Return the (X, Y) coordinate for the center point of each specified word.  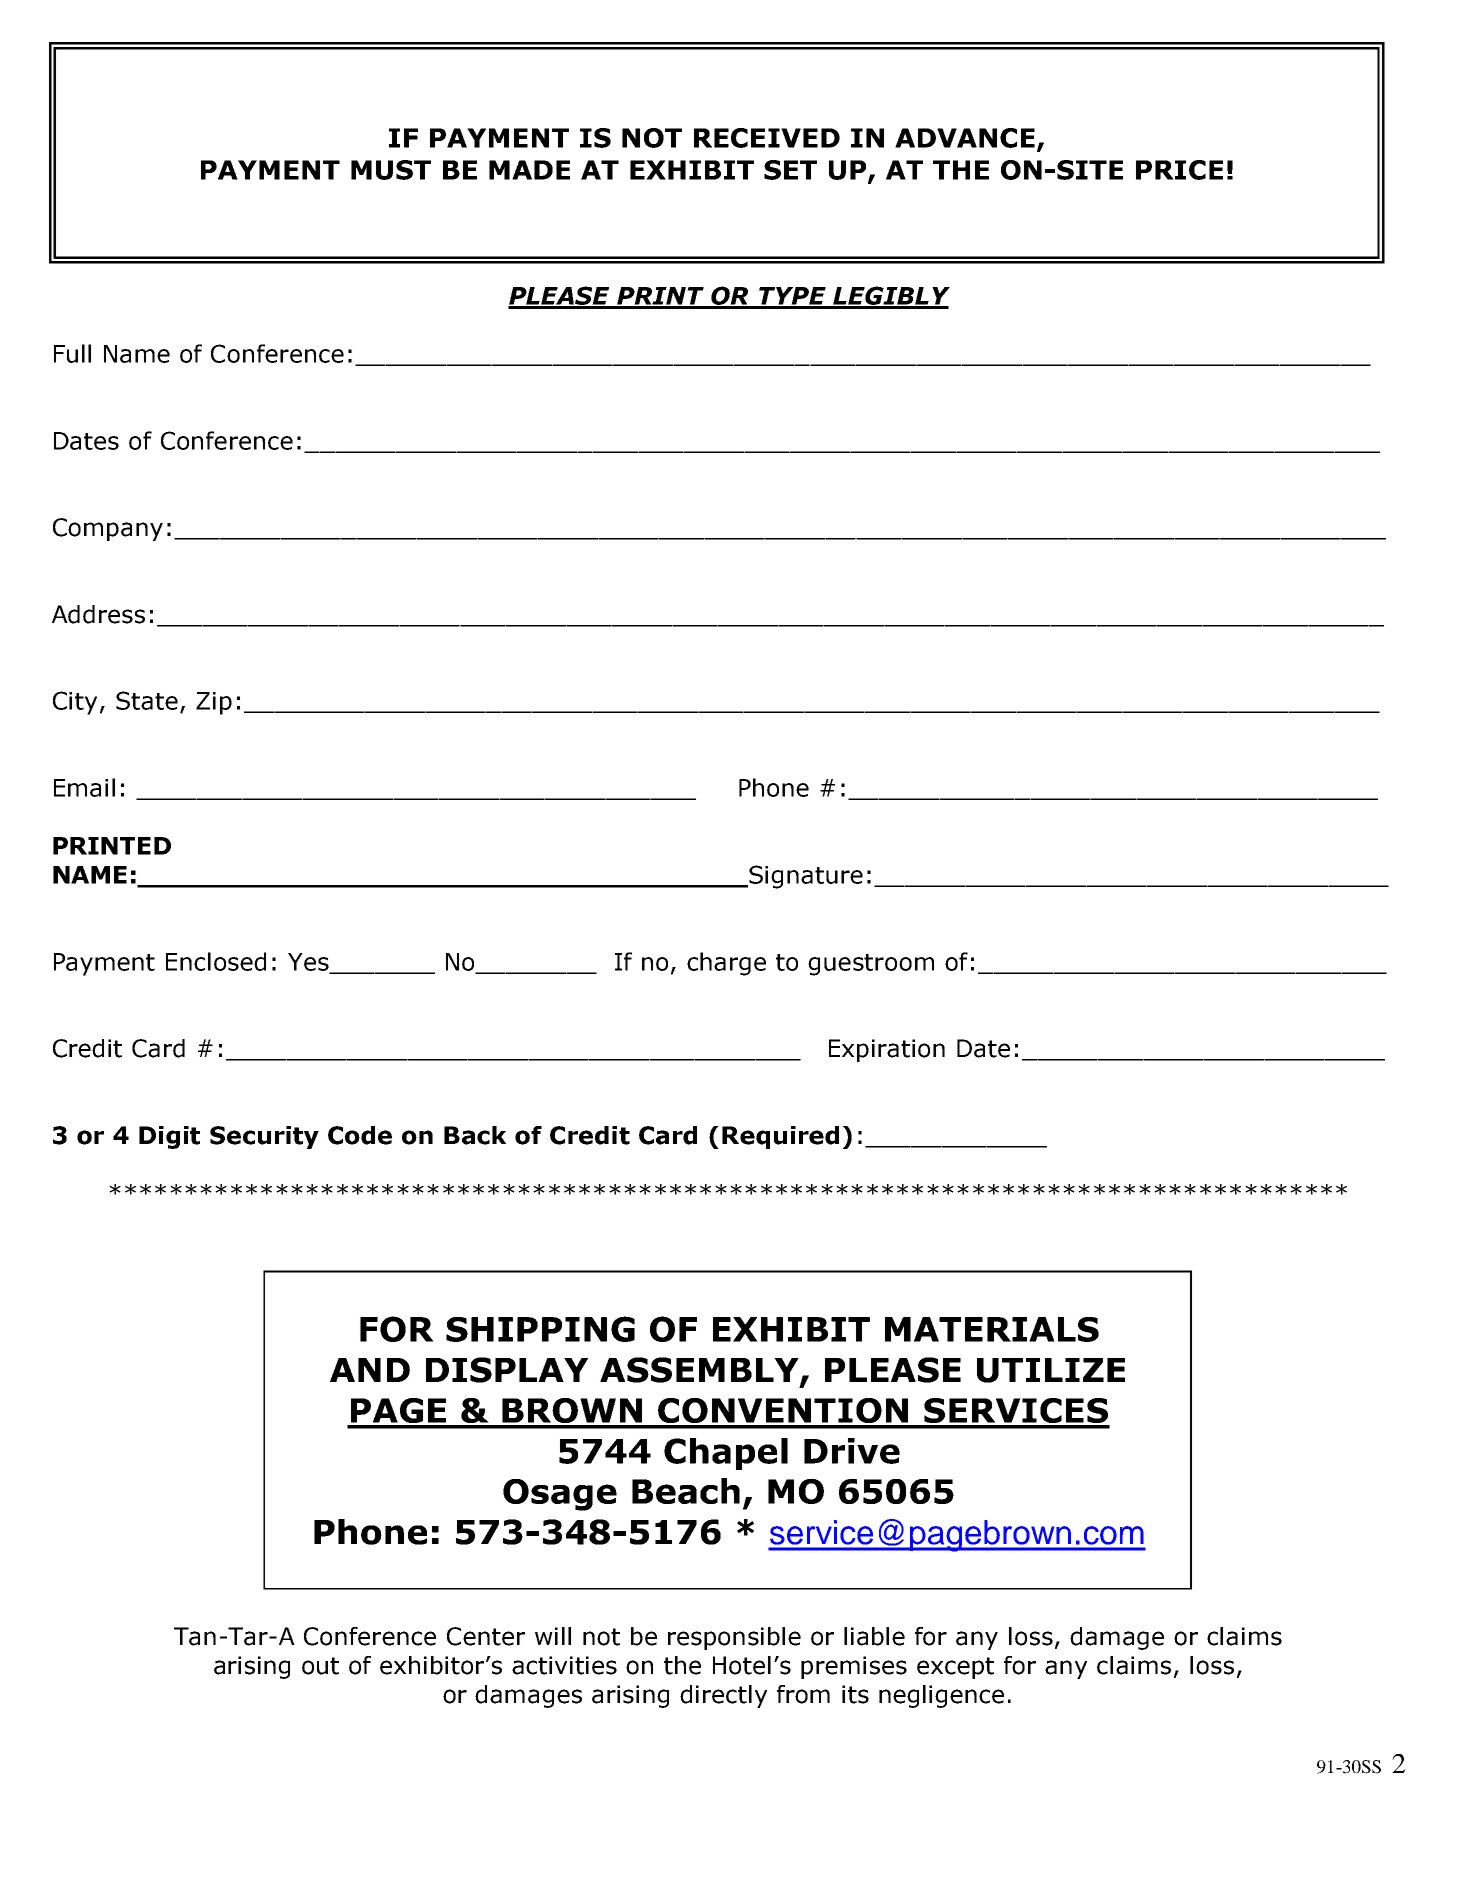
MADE (529, 170)
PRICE (1179, 170)
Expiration (887, 1050)
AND (370, 1370)
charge (726, 964)
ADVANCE (965, 138)
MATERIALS (992, 1329)
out (320, 1666)
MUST (391, 170)
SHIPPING (540, 1329)
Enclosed (216, 961)
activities (564, 1665)
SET (790, 170)
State (147, 700)
